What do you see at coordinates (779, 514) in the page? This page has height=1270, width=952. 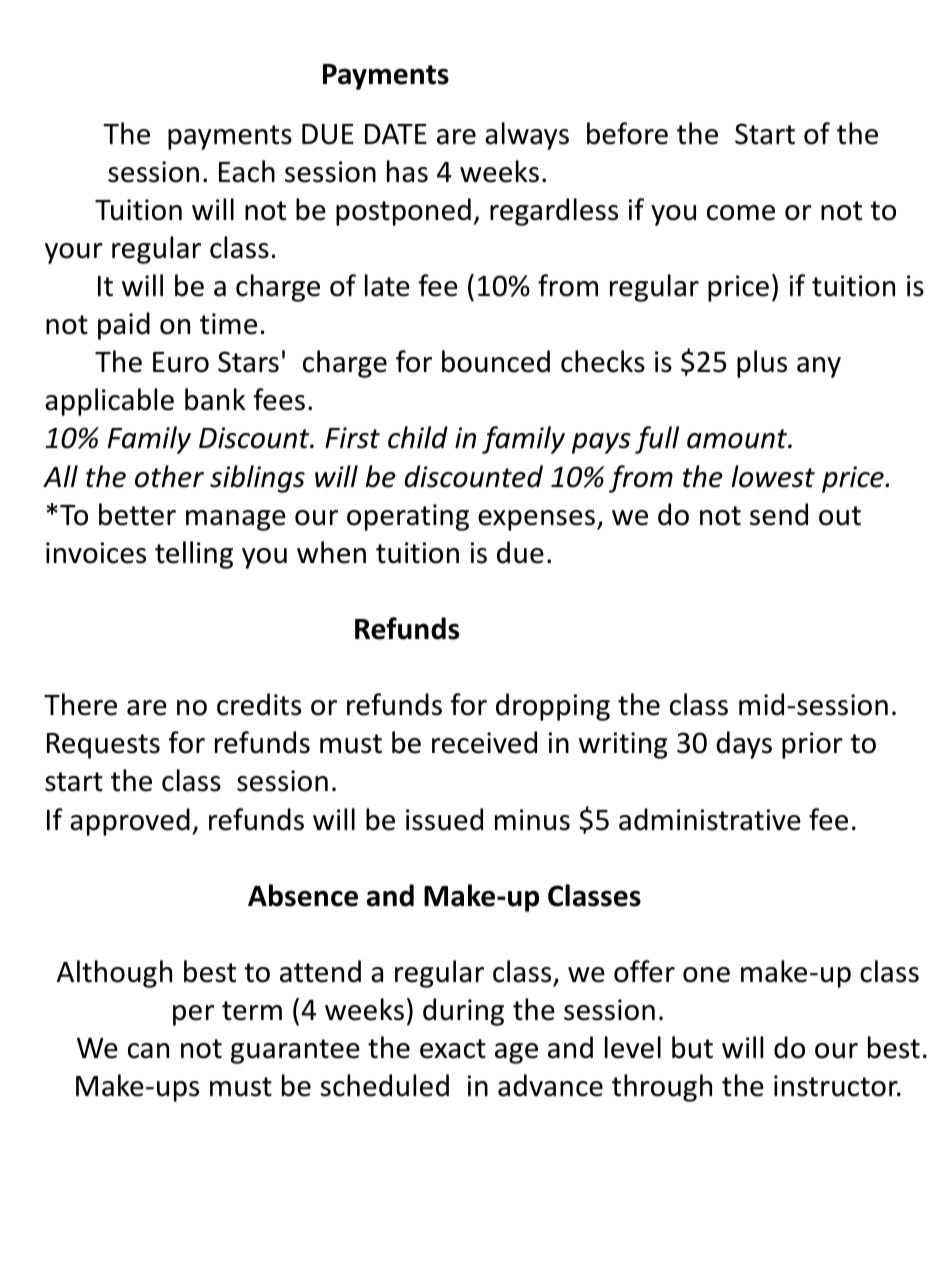 I see `send` at bounding box center [779, 514].
